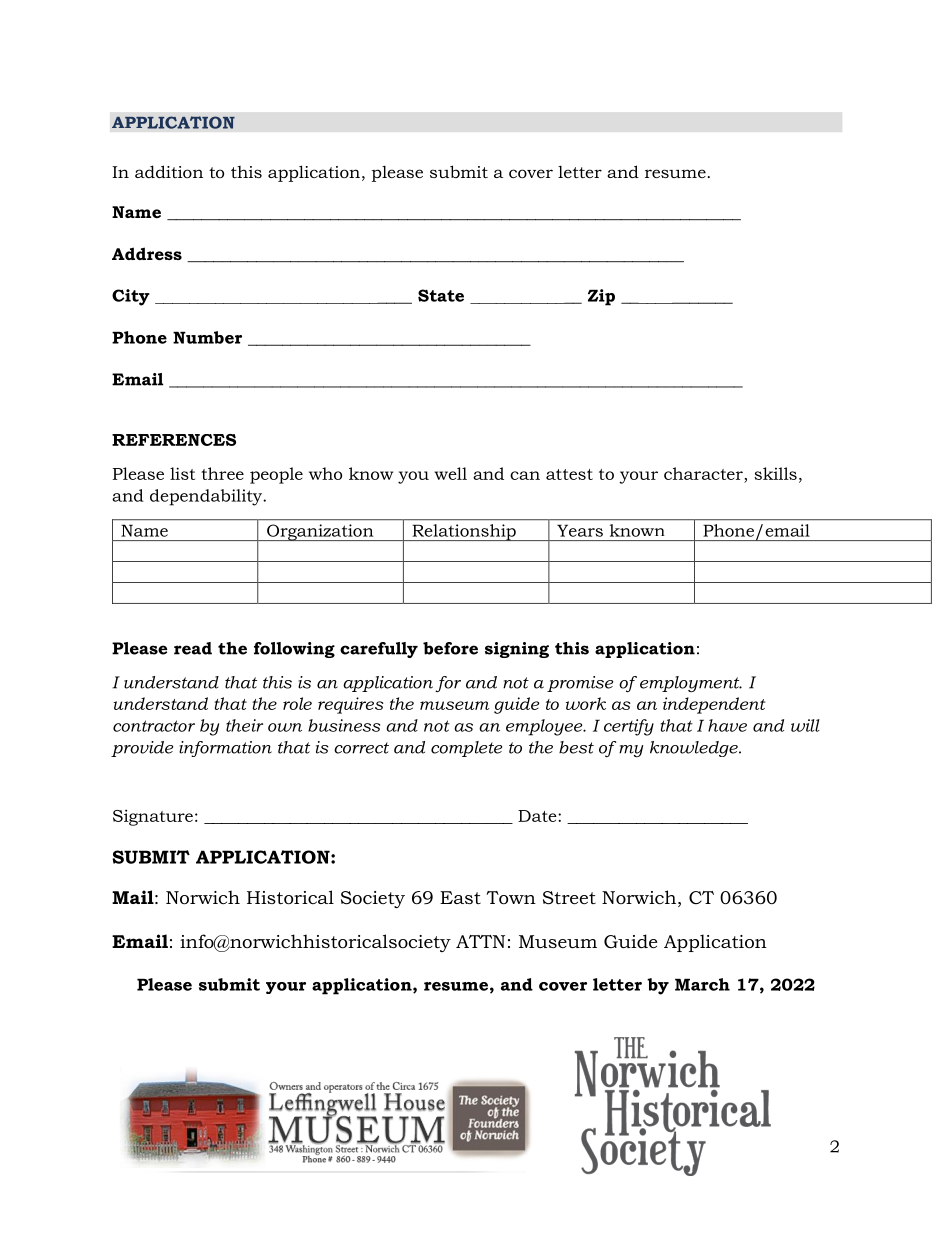 This screenshot has height=1233, width=952. What do you see at coordinates (601, 297) in the screenshot?
I see `Zip` at bounding box center [601, 297].
